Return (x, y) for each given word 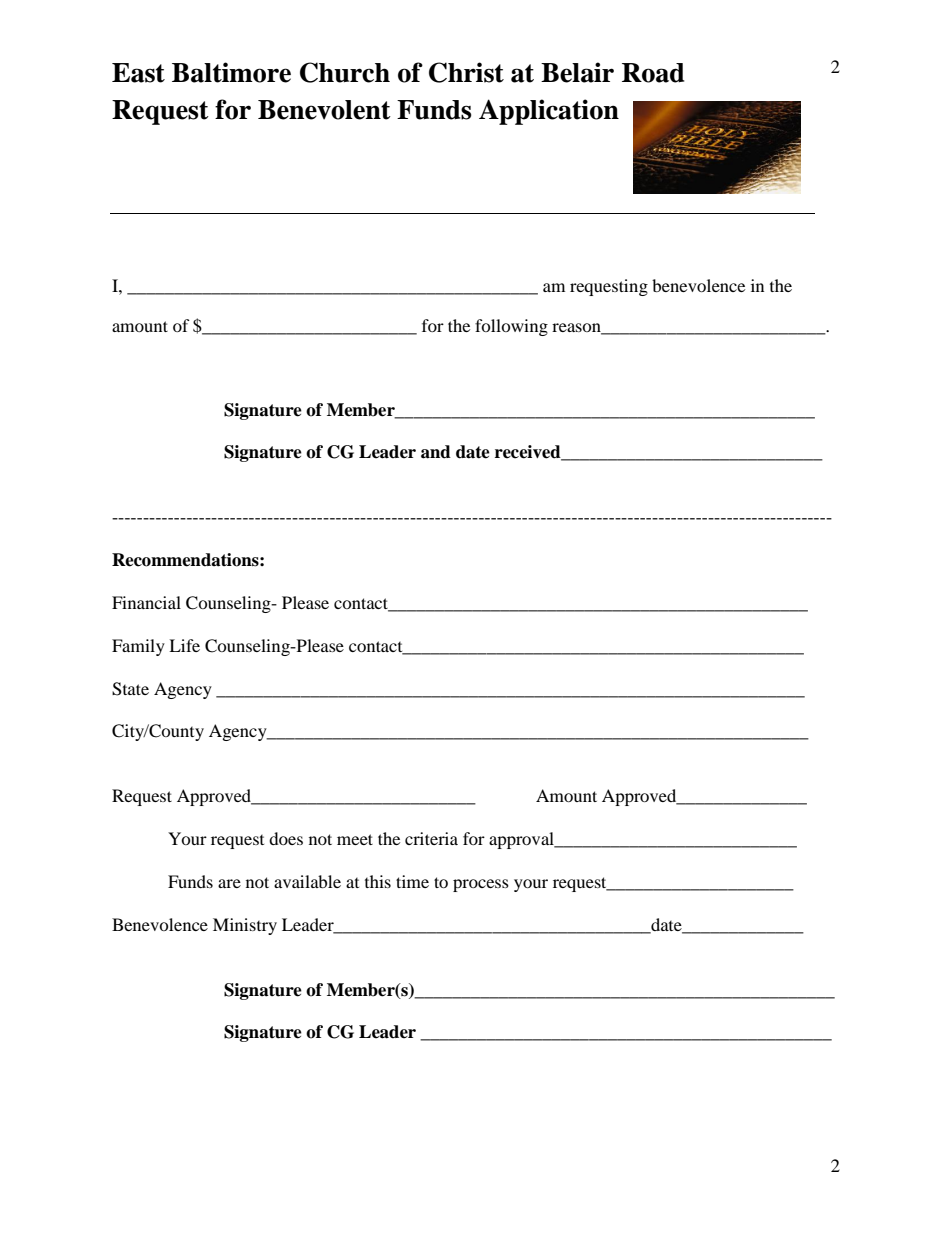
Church (345, 72)
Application (549, 112)
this (378, 881)
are (229, 883)
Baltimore (231, 72)
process (481, 885)
